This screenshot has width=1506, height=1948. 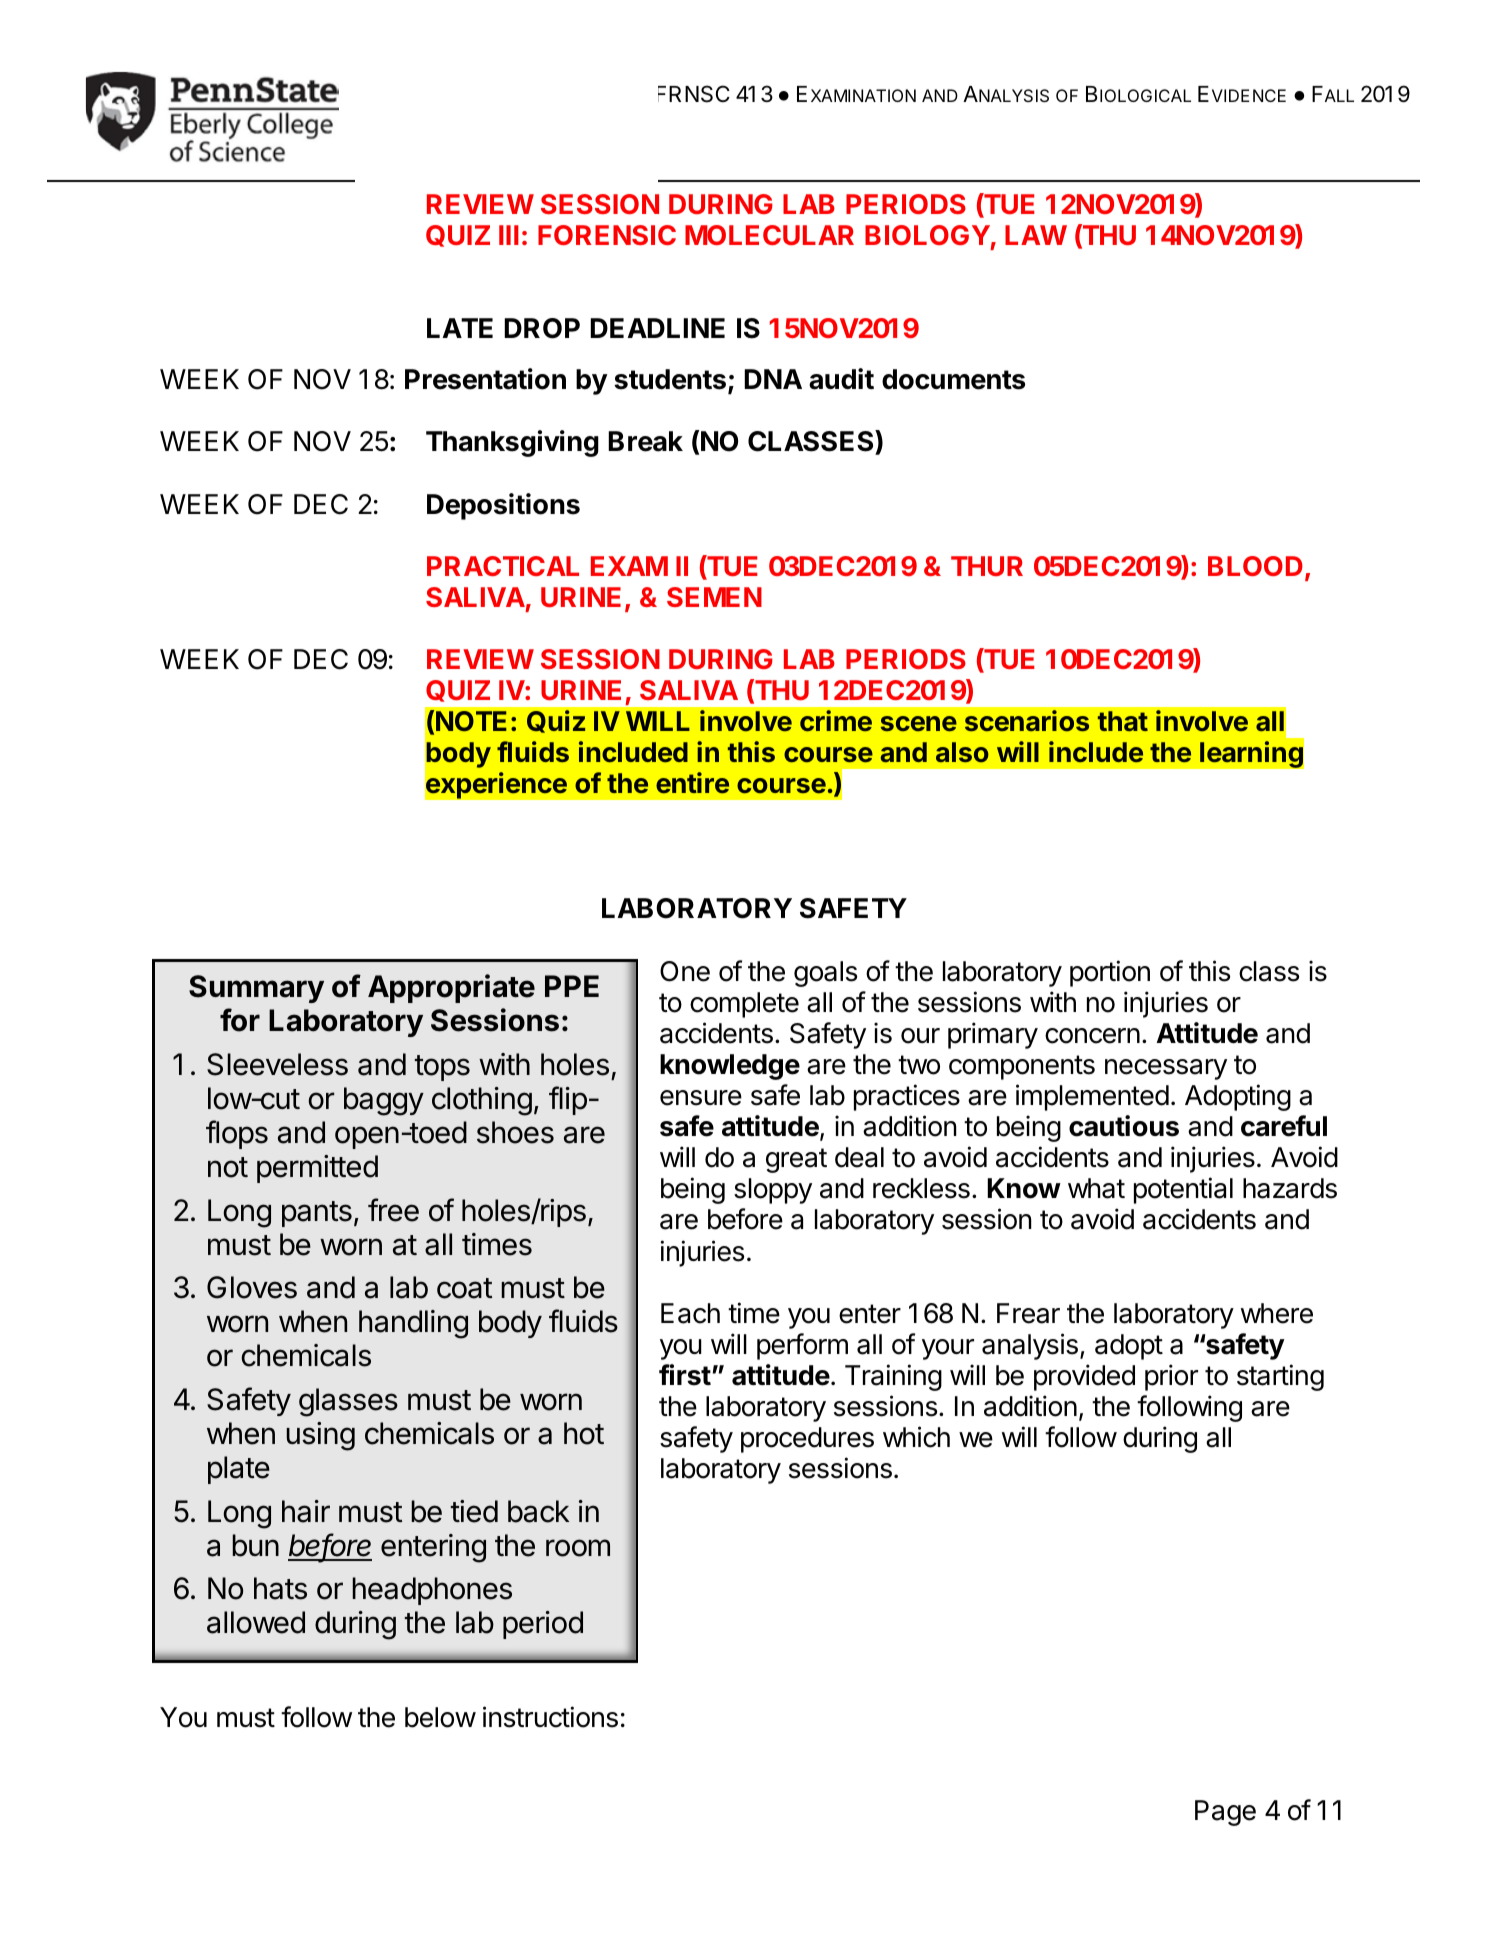 I want to click on NOTE, so click(x=471, y=721).
